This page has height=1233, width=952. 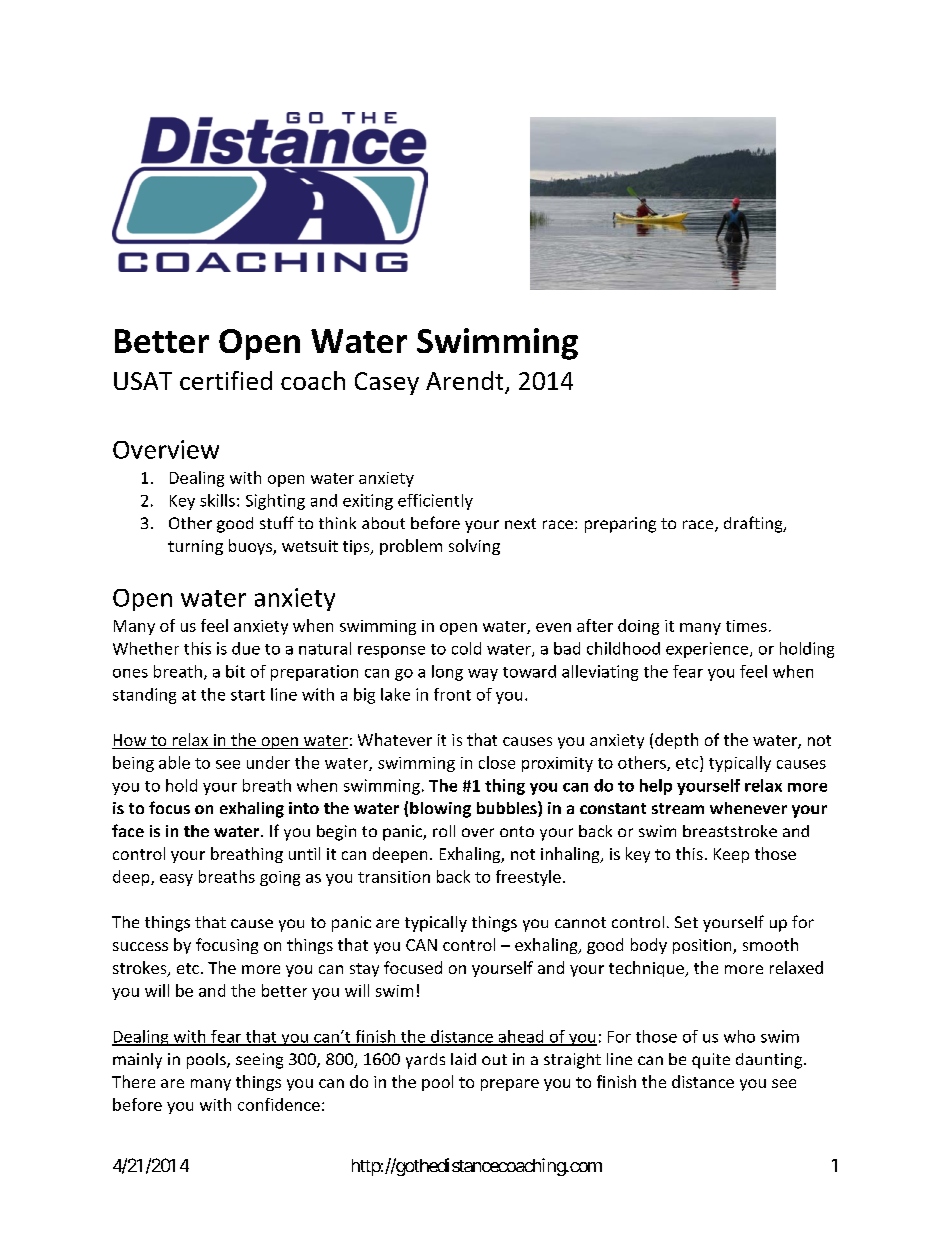 I want to click on seeing, so click(x=259, y=1061).
